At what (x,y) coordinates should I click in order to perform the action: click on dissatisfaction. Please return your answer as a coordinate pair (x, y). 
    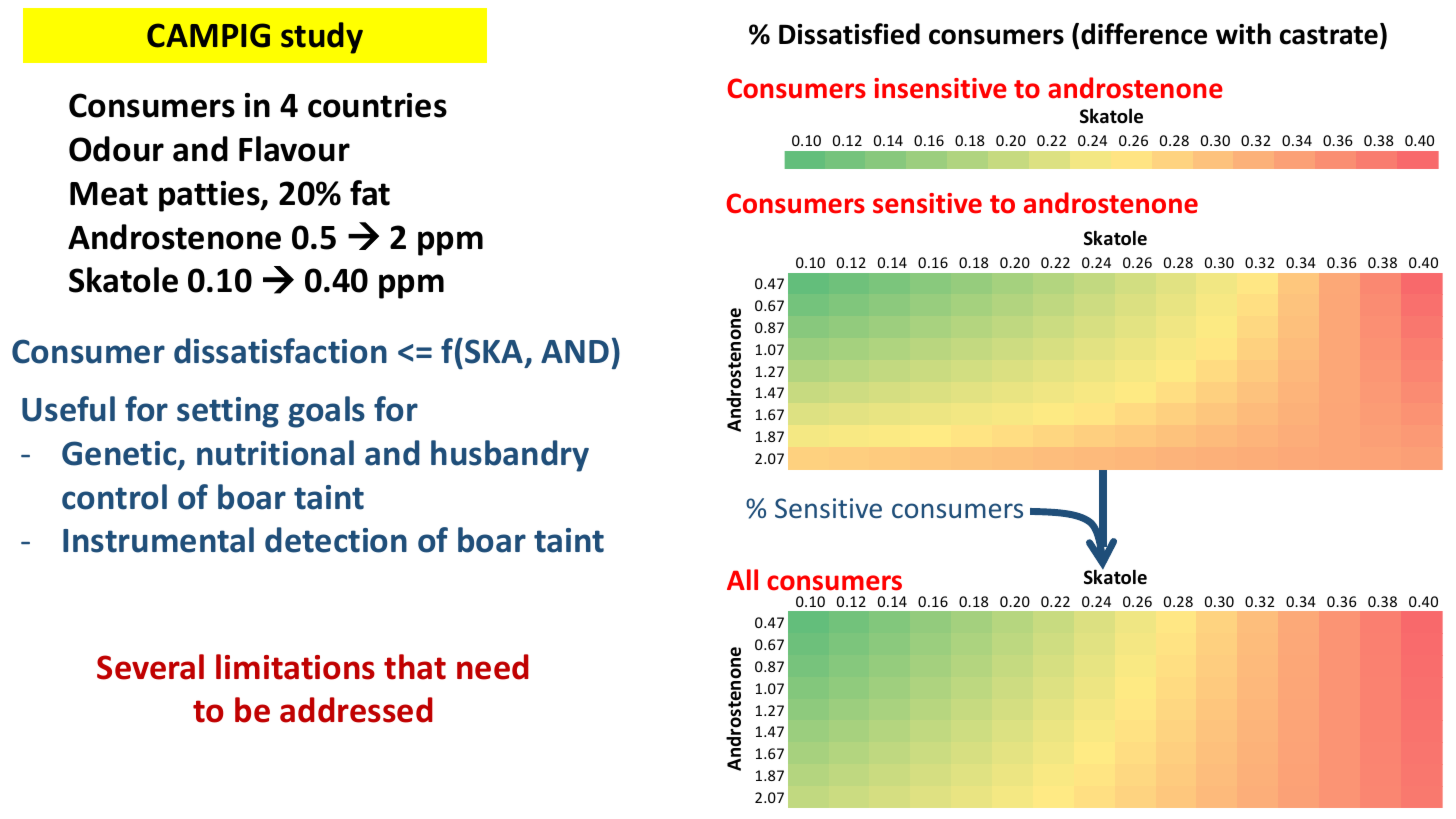
    Looking at the image, I should click on (280, 351).
